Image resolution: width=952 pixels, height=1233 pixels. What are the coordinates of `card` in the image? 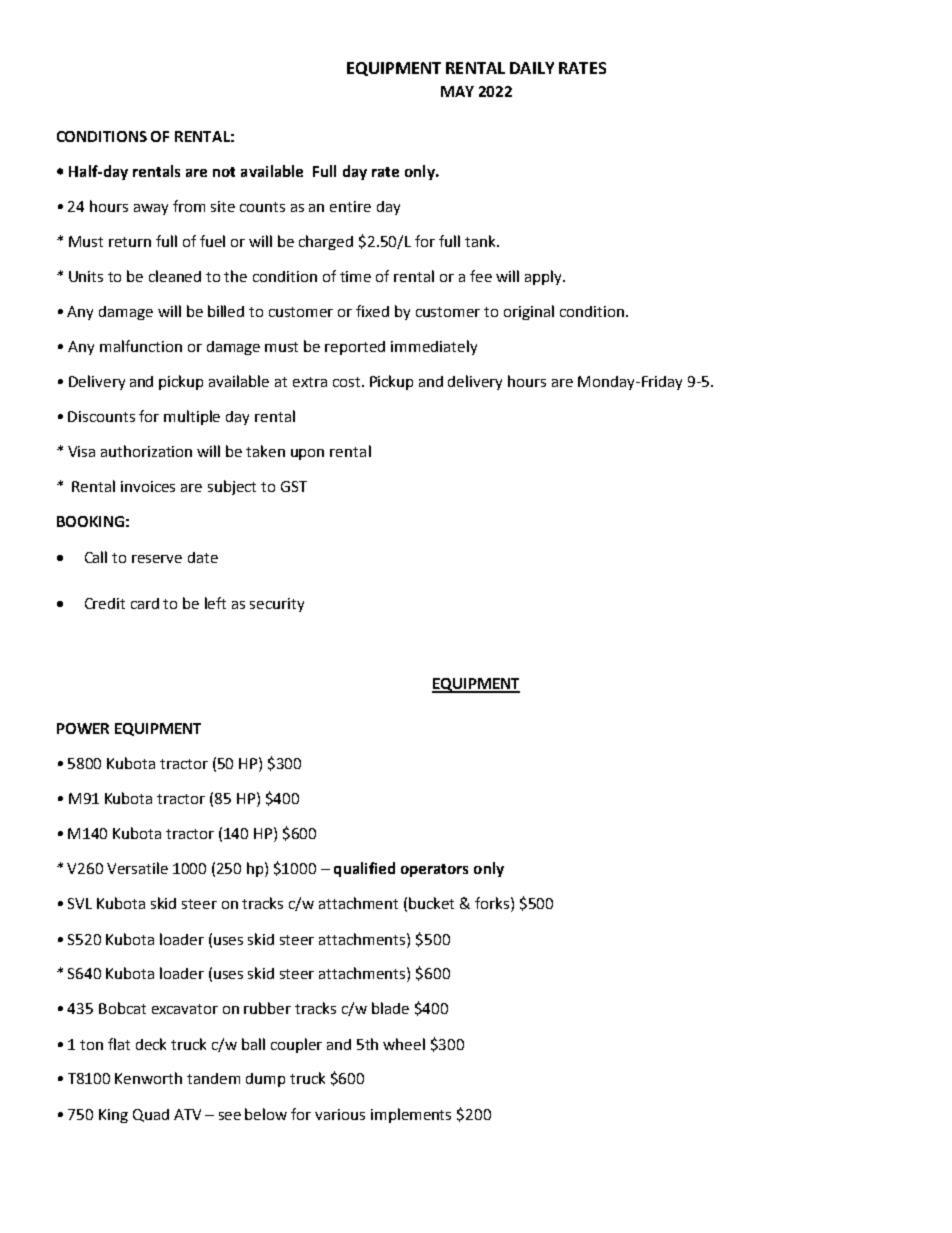 It's located at (145, 603).
